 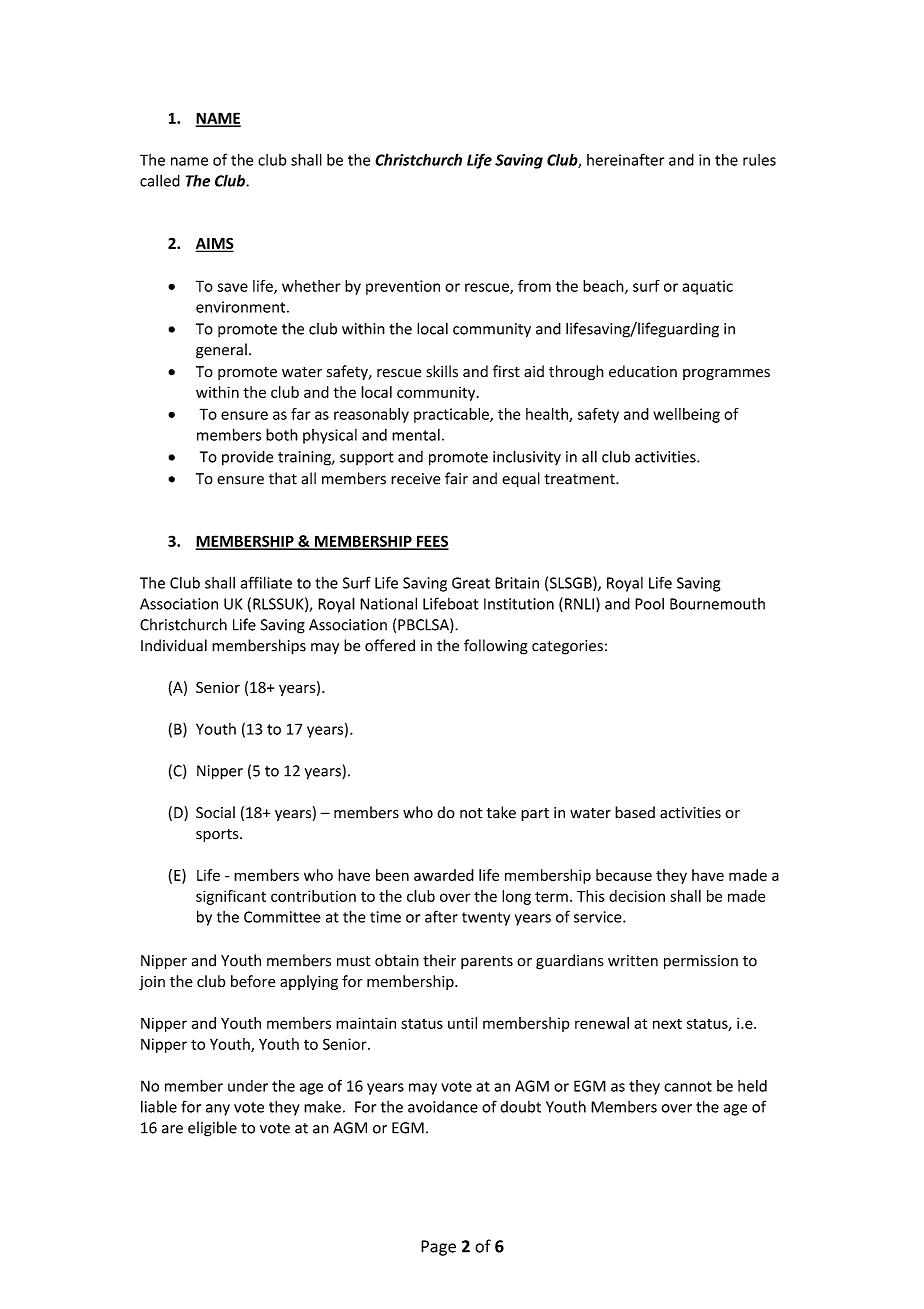 What do you see at coordinates (253, 981) in the image?
I see `before` at bounding box center [253, 981].
